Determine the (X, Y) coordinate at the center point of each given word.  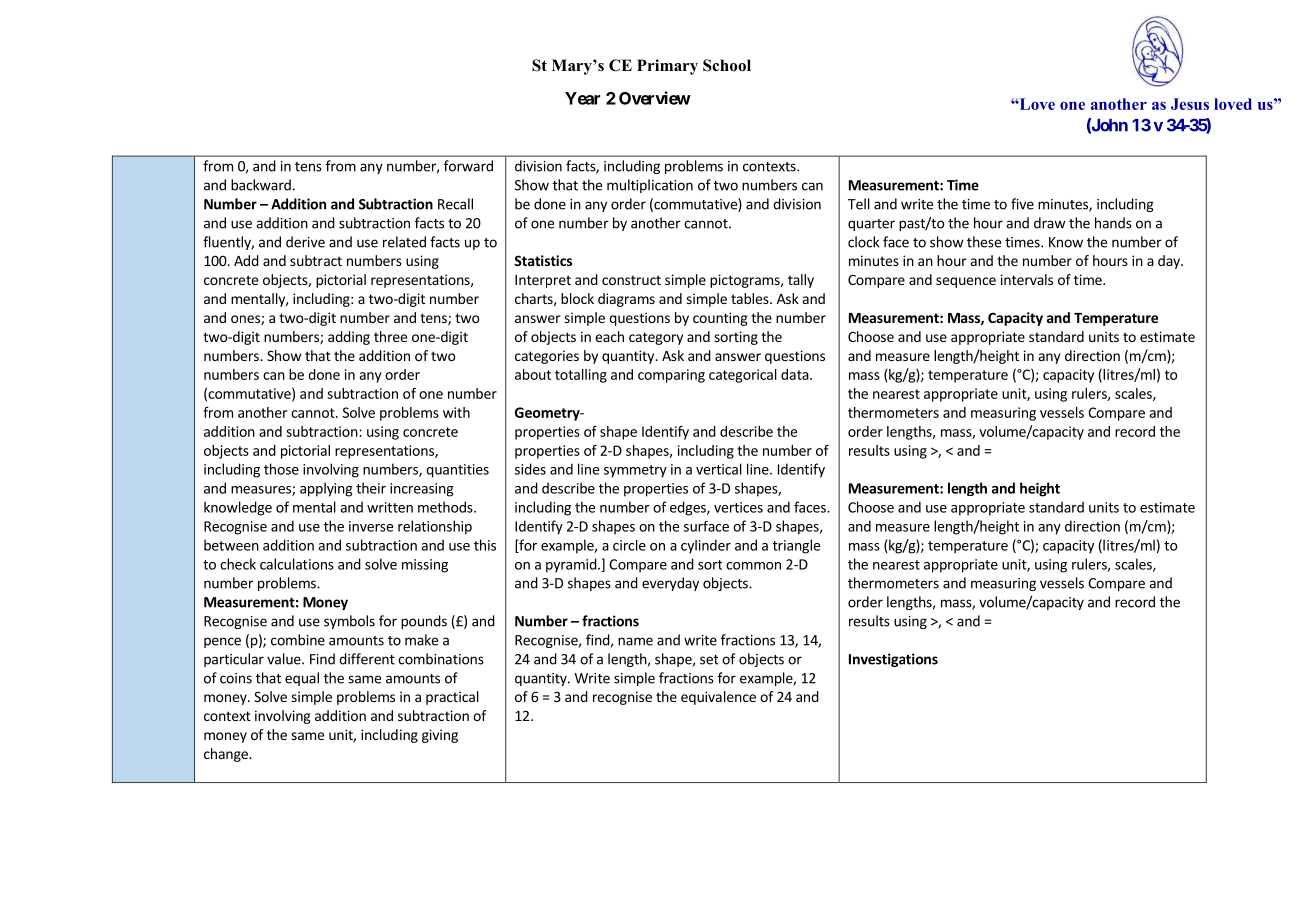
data (795, 374)
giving (440, 736)
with (456, 412)
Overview (655, 98)
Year (582, 98)
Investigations (893, 660)
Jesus (1190, 104)
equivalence (718, 698)
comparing (671, 376)
